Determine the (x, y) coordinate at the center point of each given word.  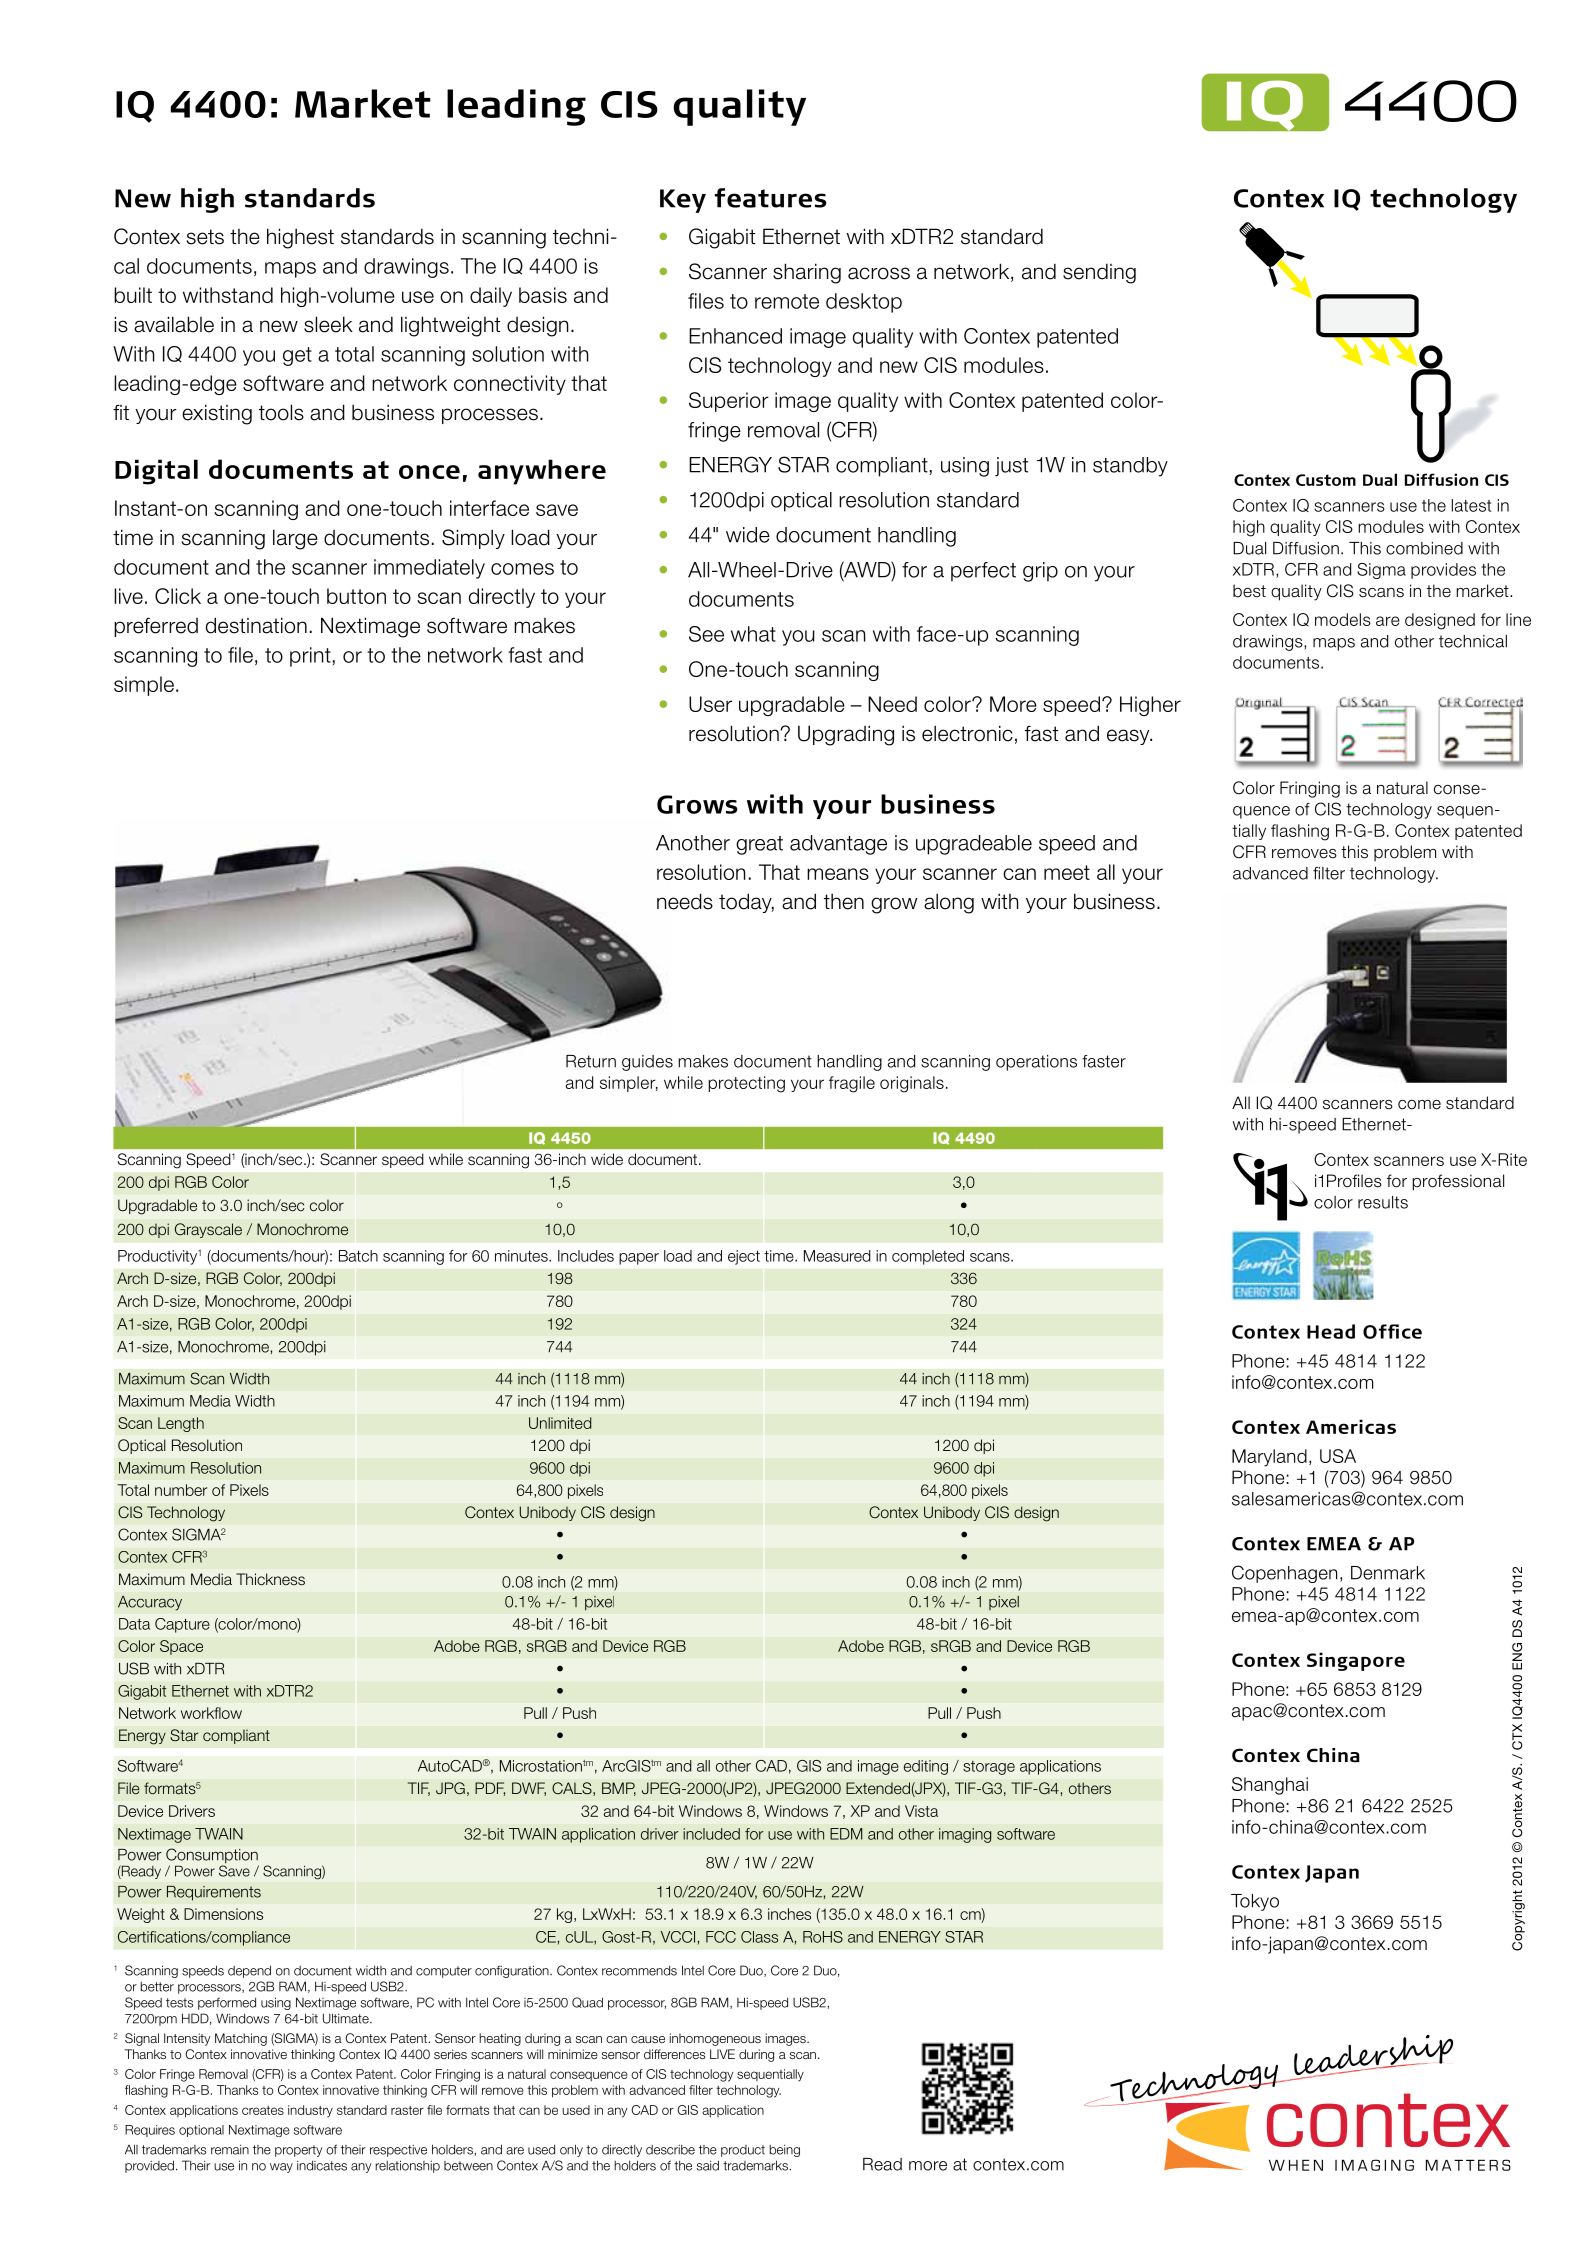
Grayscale (208, 1230)
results (1383, 1202)
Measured (837, 1256)
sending (1099, 273)
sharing (807, 273)
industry (310, 2111)
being (784, 2150)
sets (205, 237)
